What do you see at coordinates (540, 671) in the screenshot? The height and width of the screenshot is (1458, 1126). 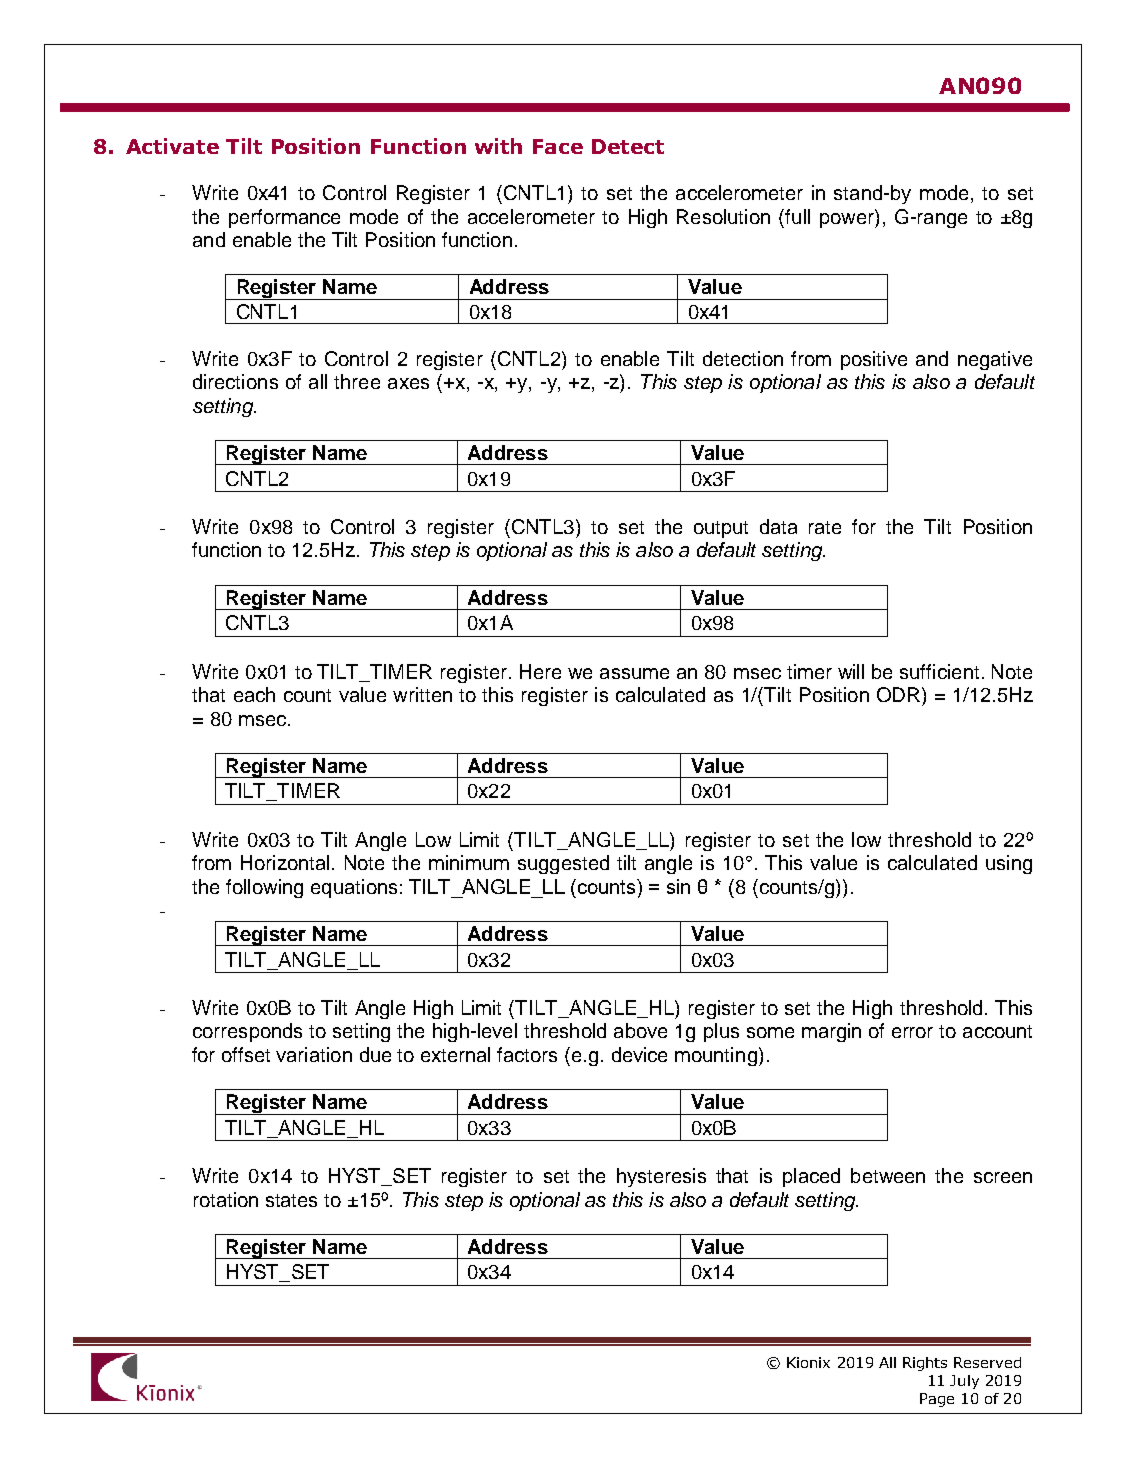 I see `Here` at bounding box center [540, 671].
